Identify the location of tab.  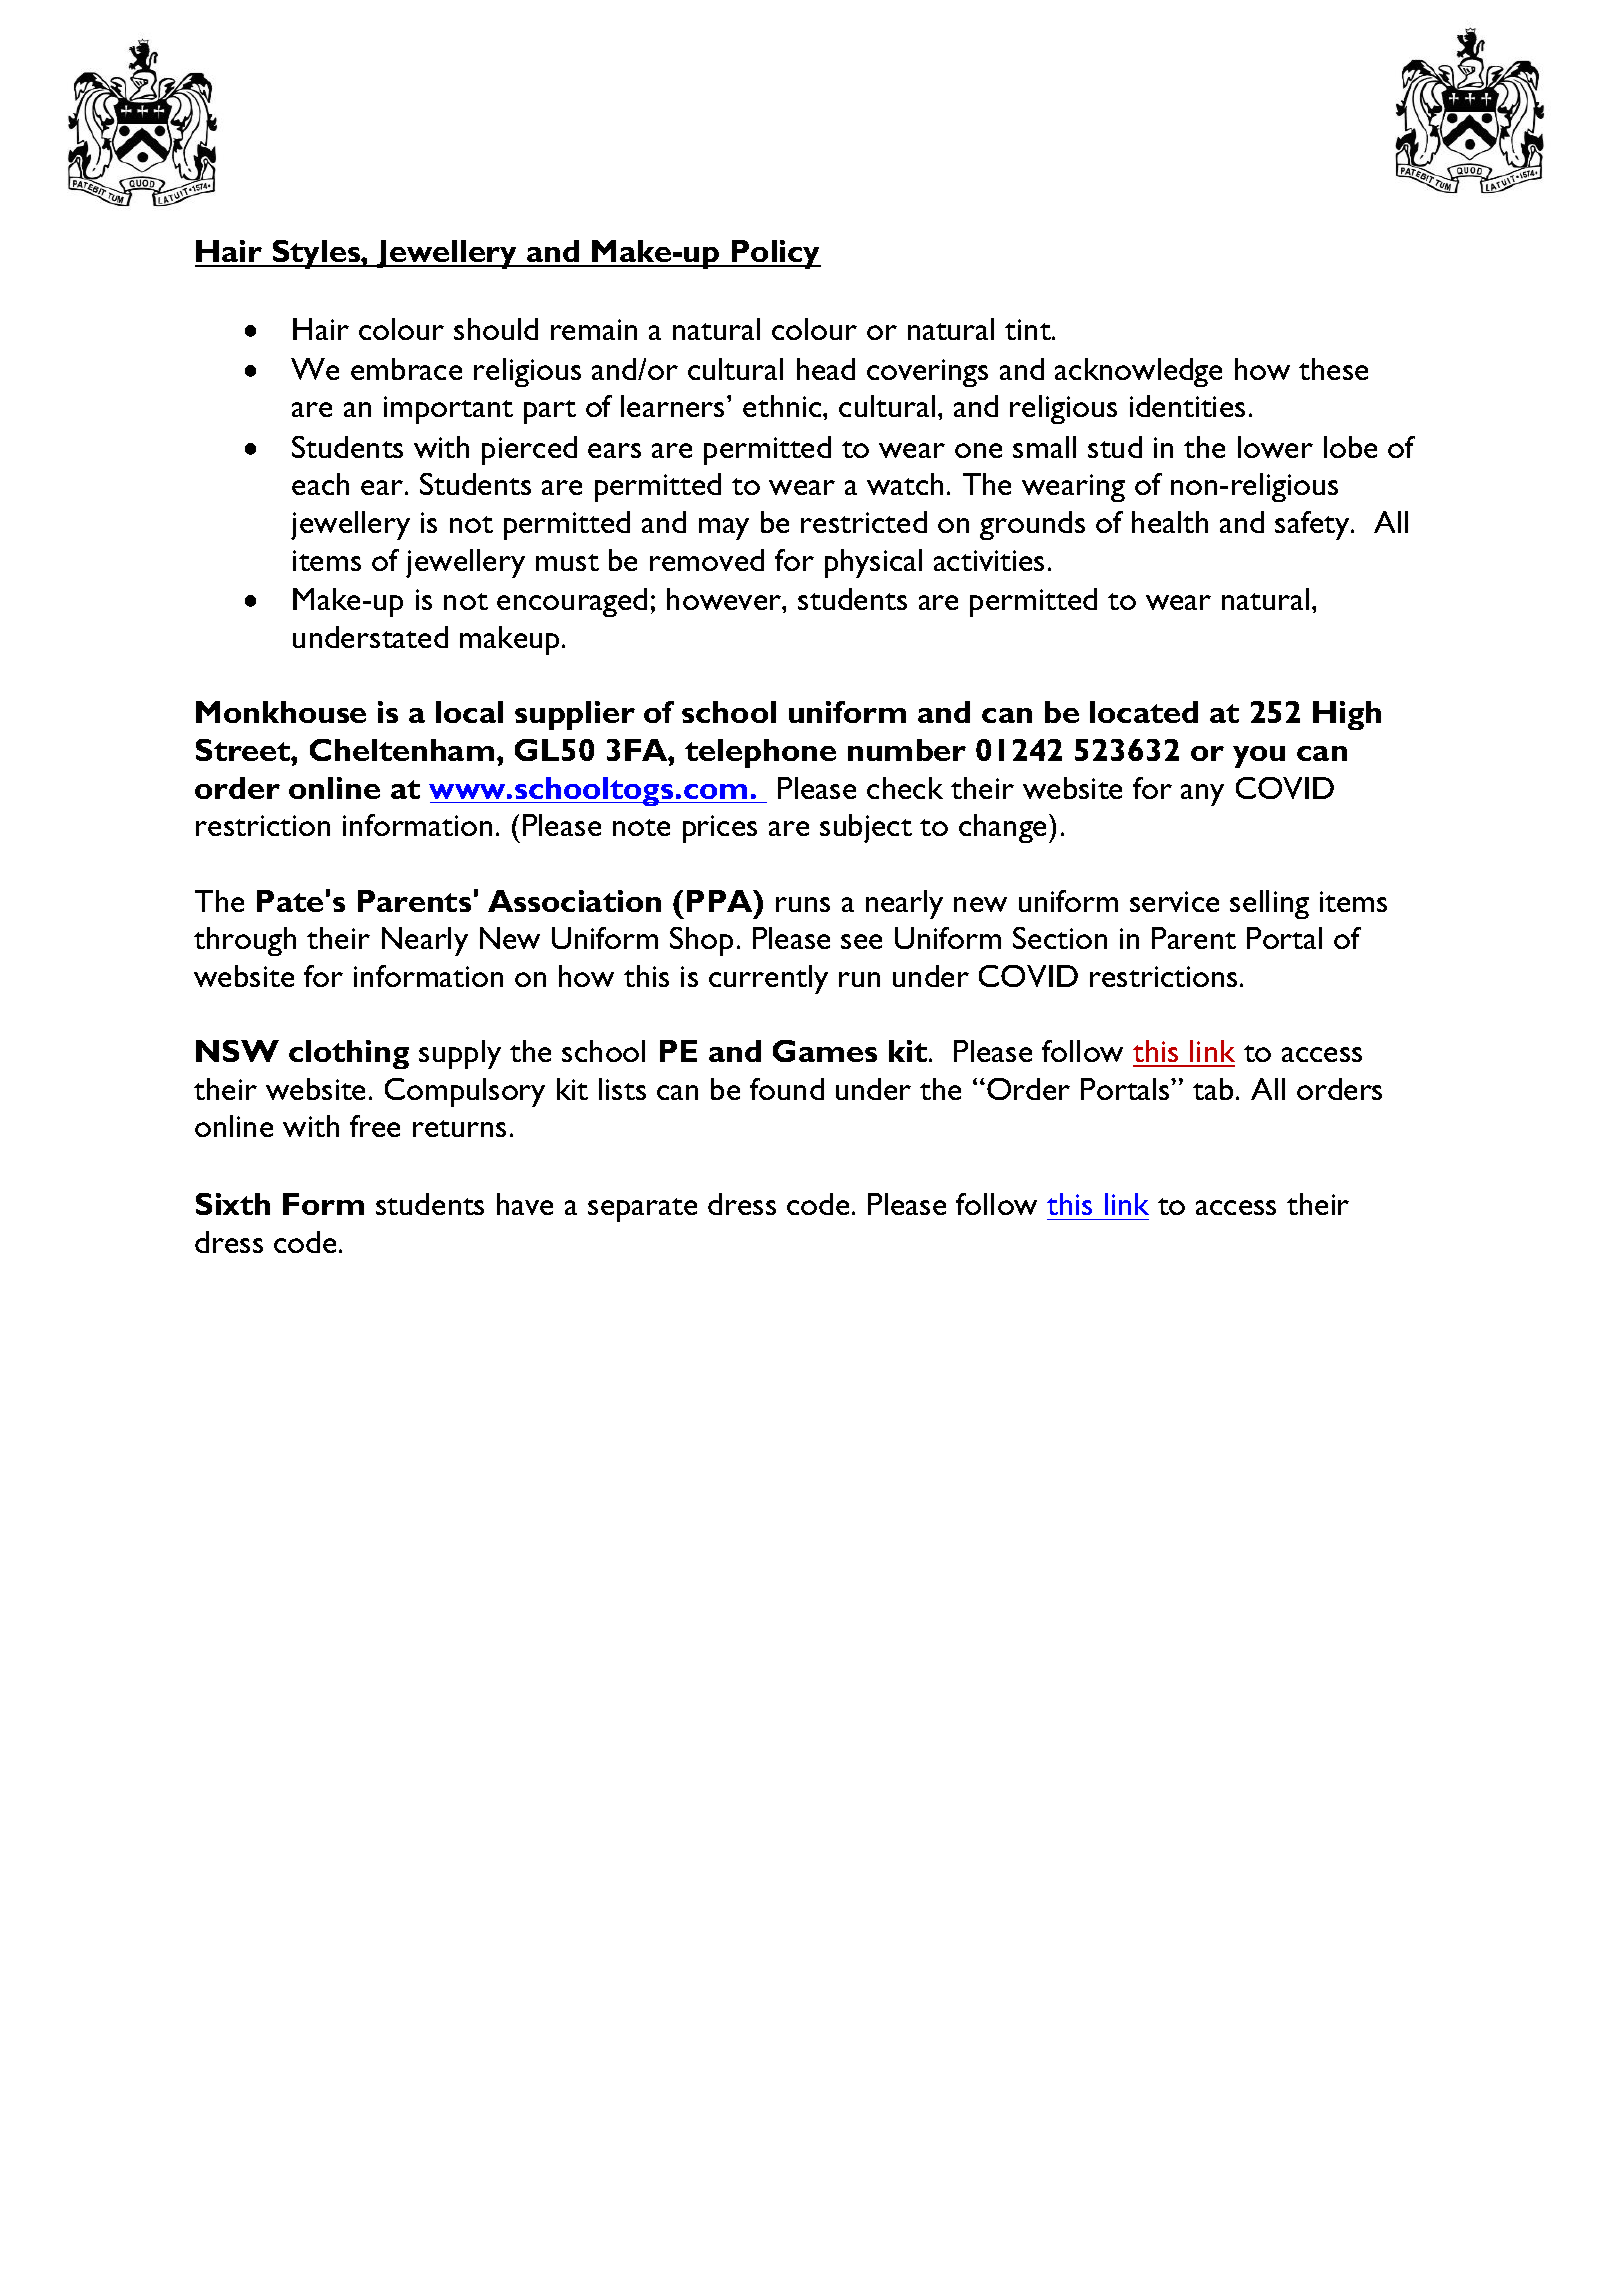
(1213, 1089).
